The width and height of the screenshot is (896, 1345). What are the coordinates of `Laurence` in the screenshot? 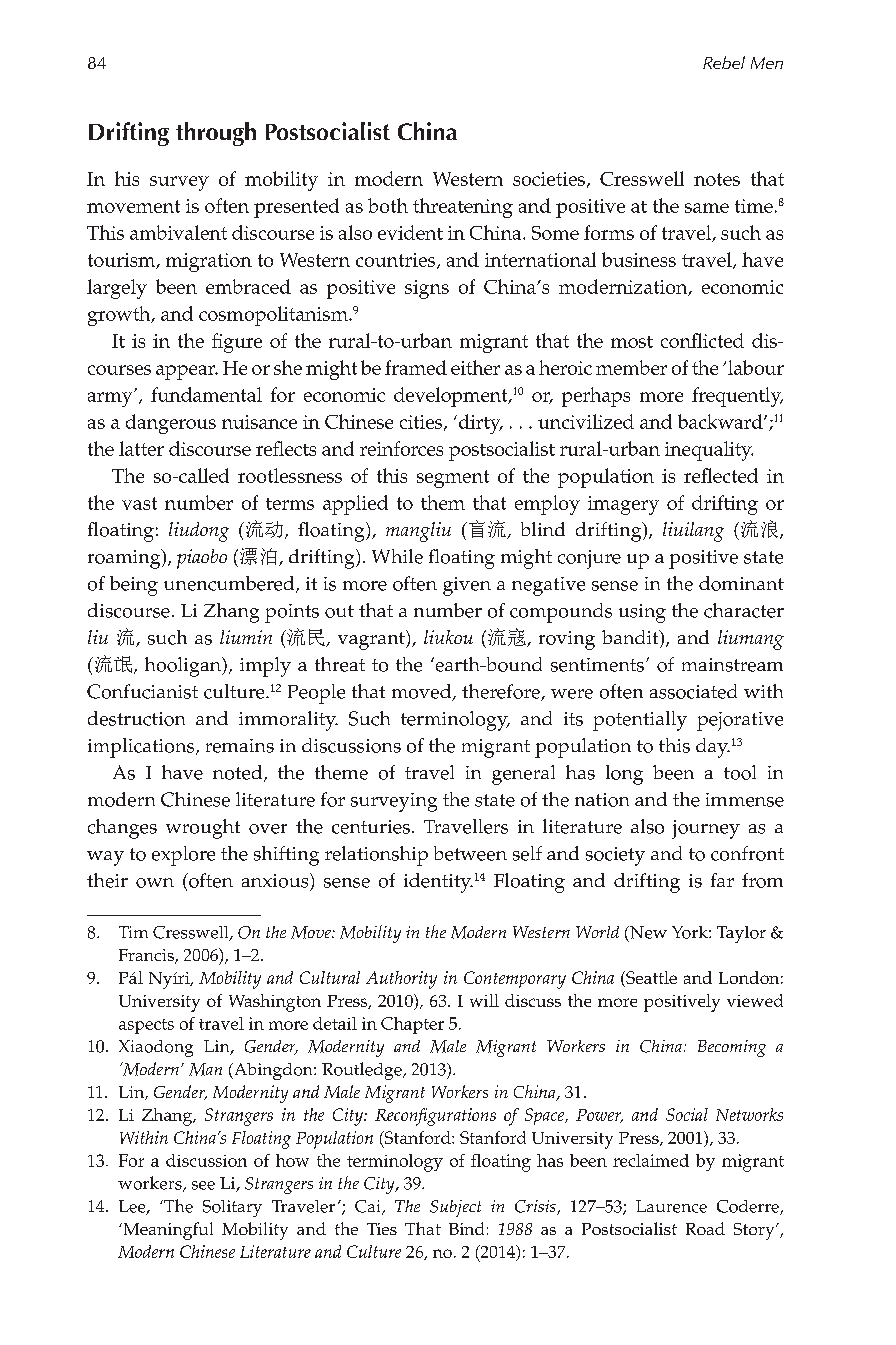 It's located at (671, 1206).
